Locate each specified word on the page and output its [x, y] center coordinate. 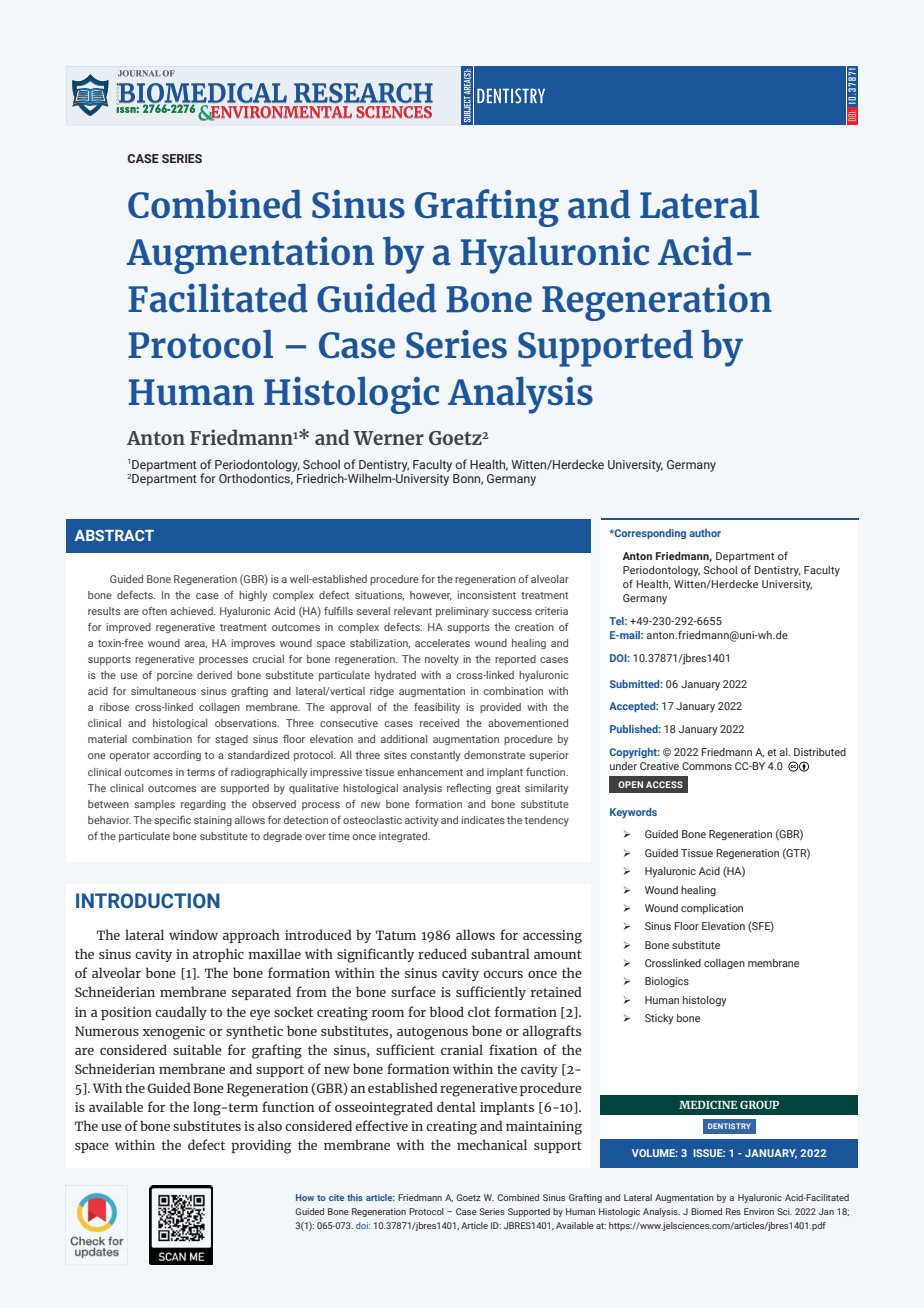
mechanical [492, 1144]
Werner [388, 438]
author [705, 533]
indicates [483, 820]
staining [213, 821]
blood [447, 1011]
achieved [193, 611]
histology [705, 1001]
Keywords [633, 813]
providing [261, 1146]
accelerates [442, 643]
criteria [551, 611]
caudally [181, 1013]
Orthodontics [256, 479]
